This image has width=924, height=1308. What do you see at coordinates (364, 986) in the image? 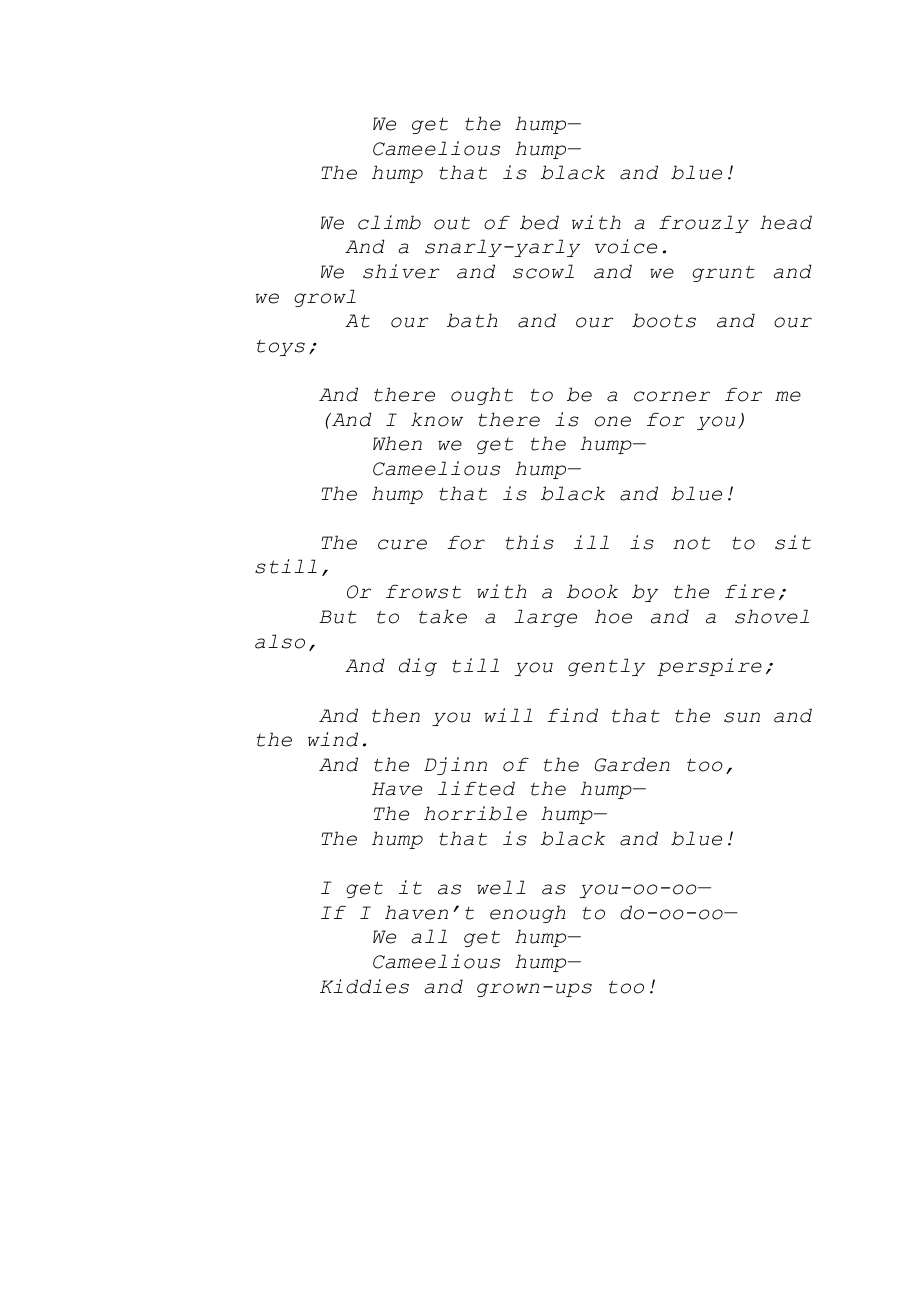
I see `Kiddies` at bounding box center [364, 986].
